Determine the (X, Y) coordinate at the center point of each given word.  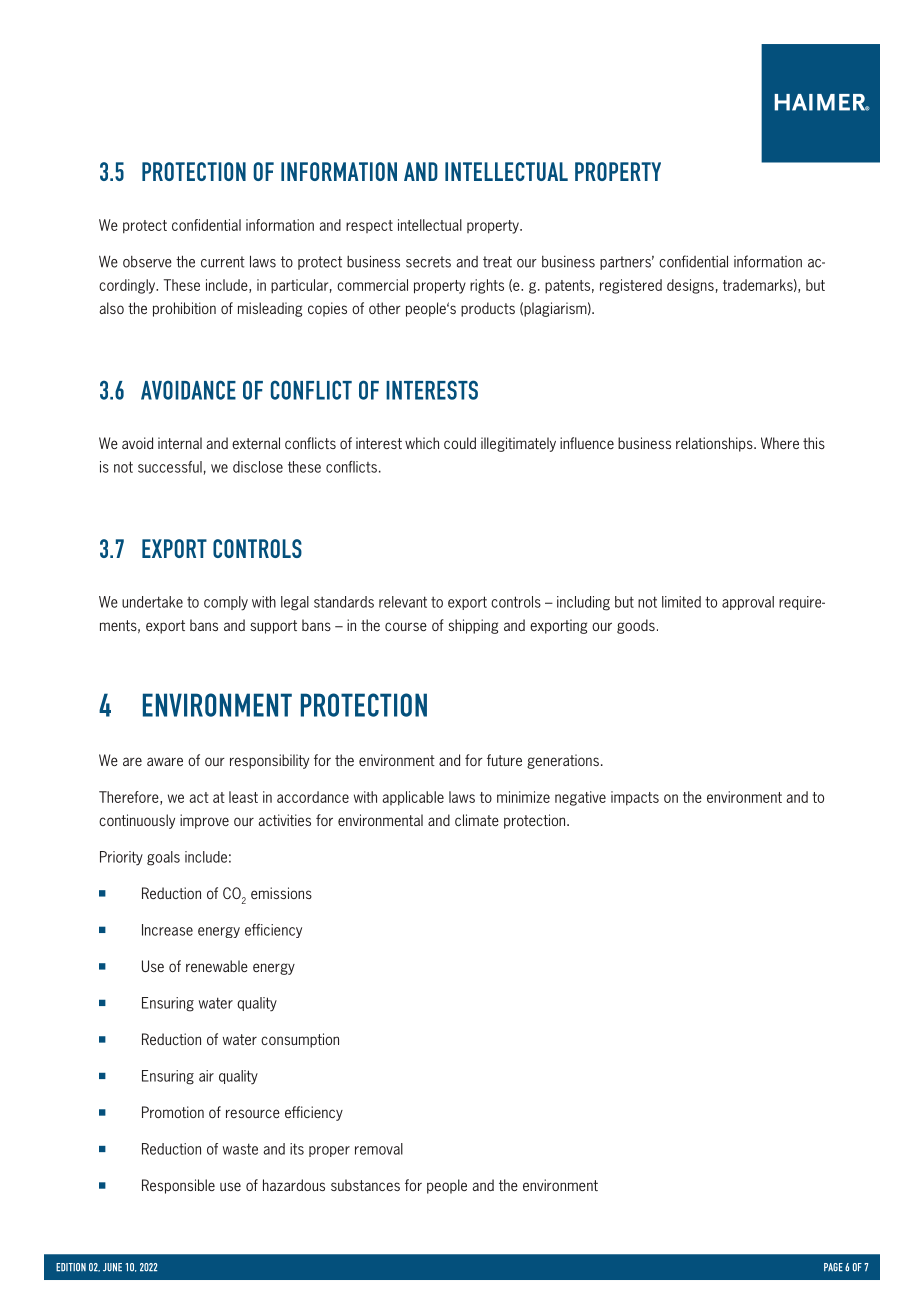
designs (690, 286)
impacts (635, 798)
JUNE (112, 1267)
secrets (428, 262)
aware (165, 761)
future (504, 760)
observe (147, 262)
